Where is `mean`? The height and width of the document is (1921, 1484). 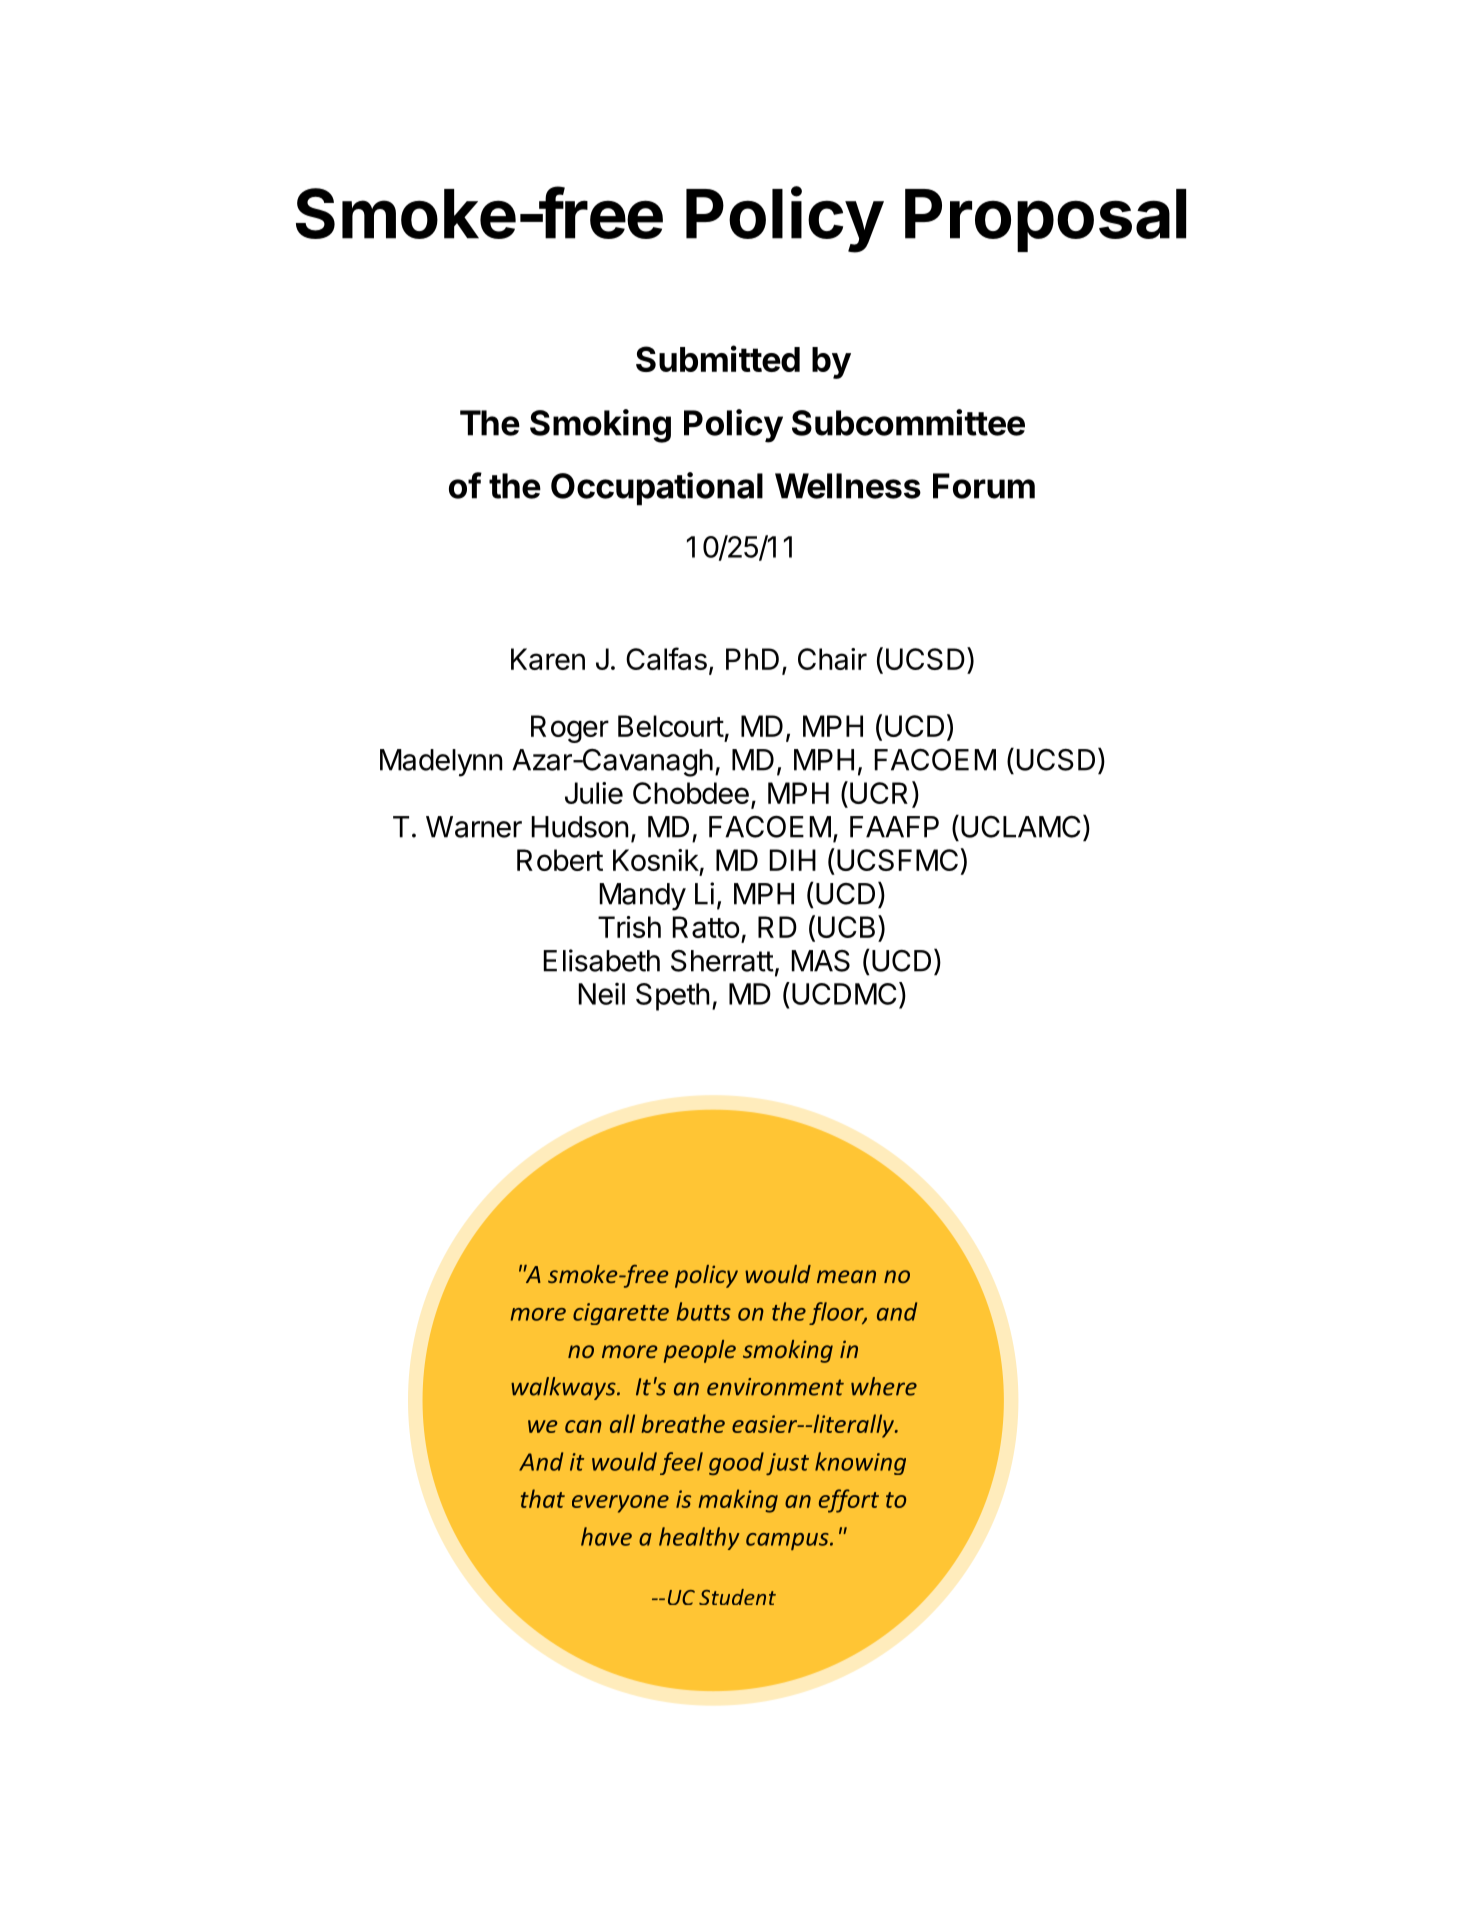 mean is located at coordinates (846, 1276).
